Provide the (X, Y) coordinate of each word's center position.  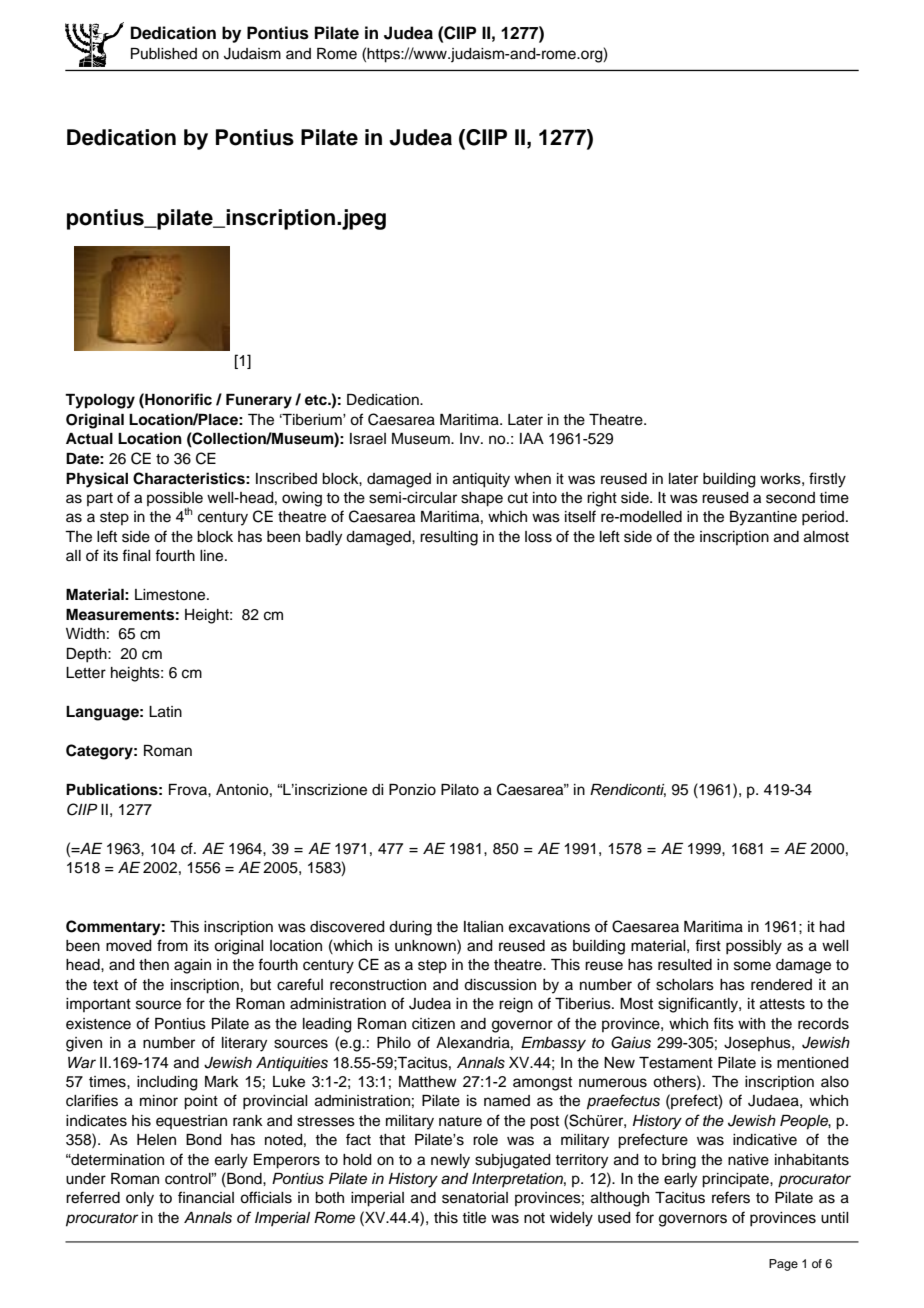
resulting (449, 538)
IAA (532, 438)
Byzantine (763, 518)
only (140, 1199)
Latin (165, 712)
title (474, 1218)
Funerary (259, 401)
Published (164, 54)
